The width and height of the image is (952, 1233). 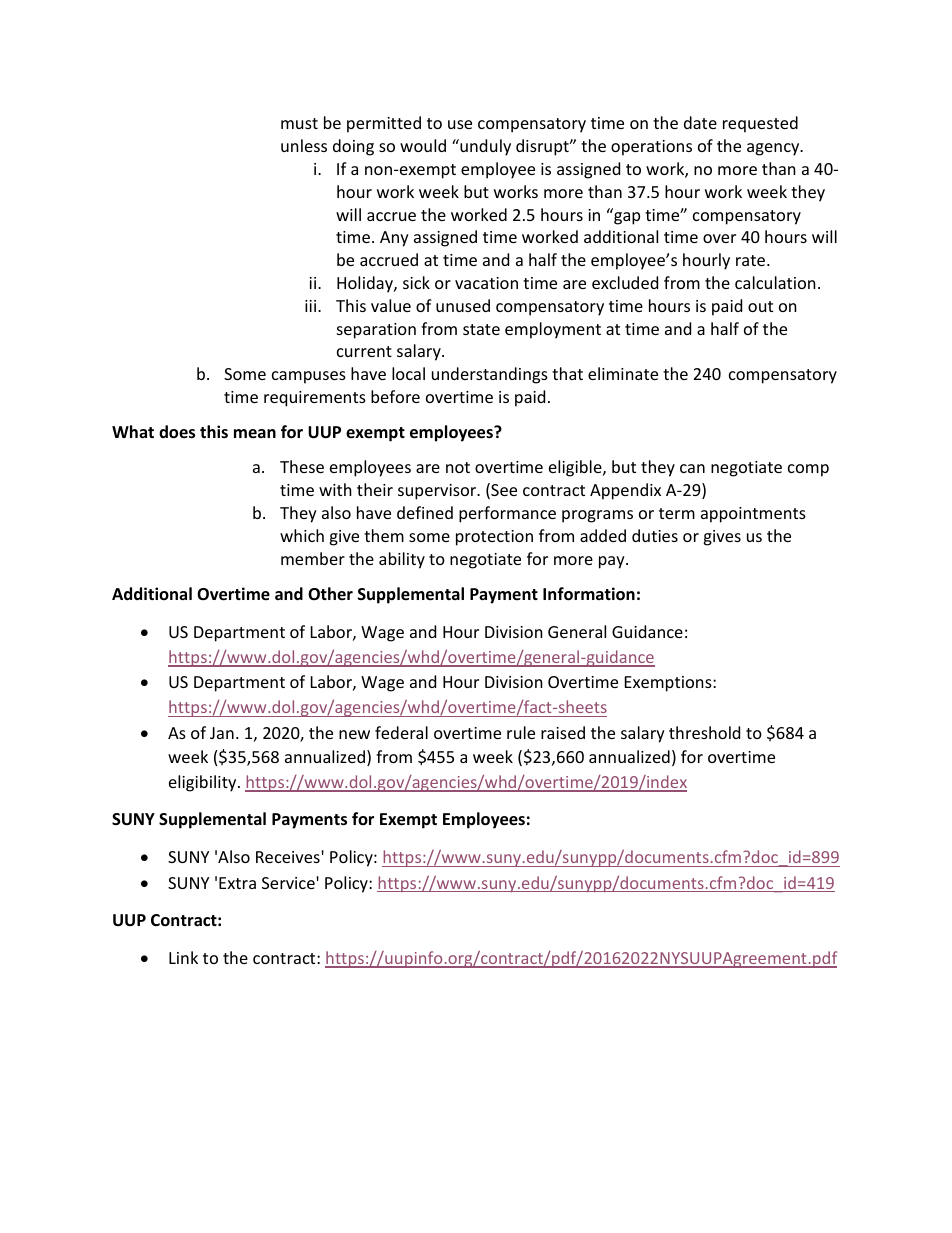 I want to click on Jan, so click(x=222, y=733).
